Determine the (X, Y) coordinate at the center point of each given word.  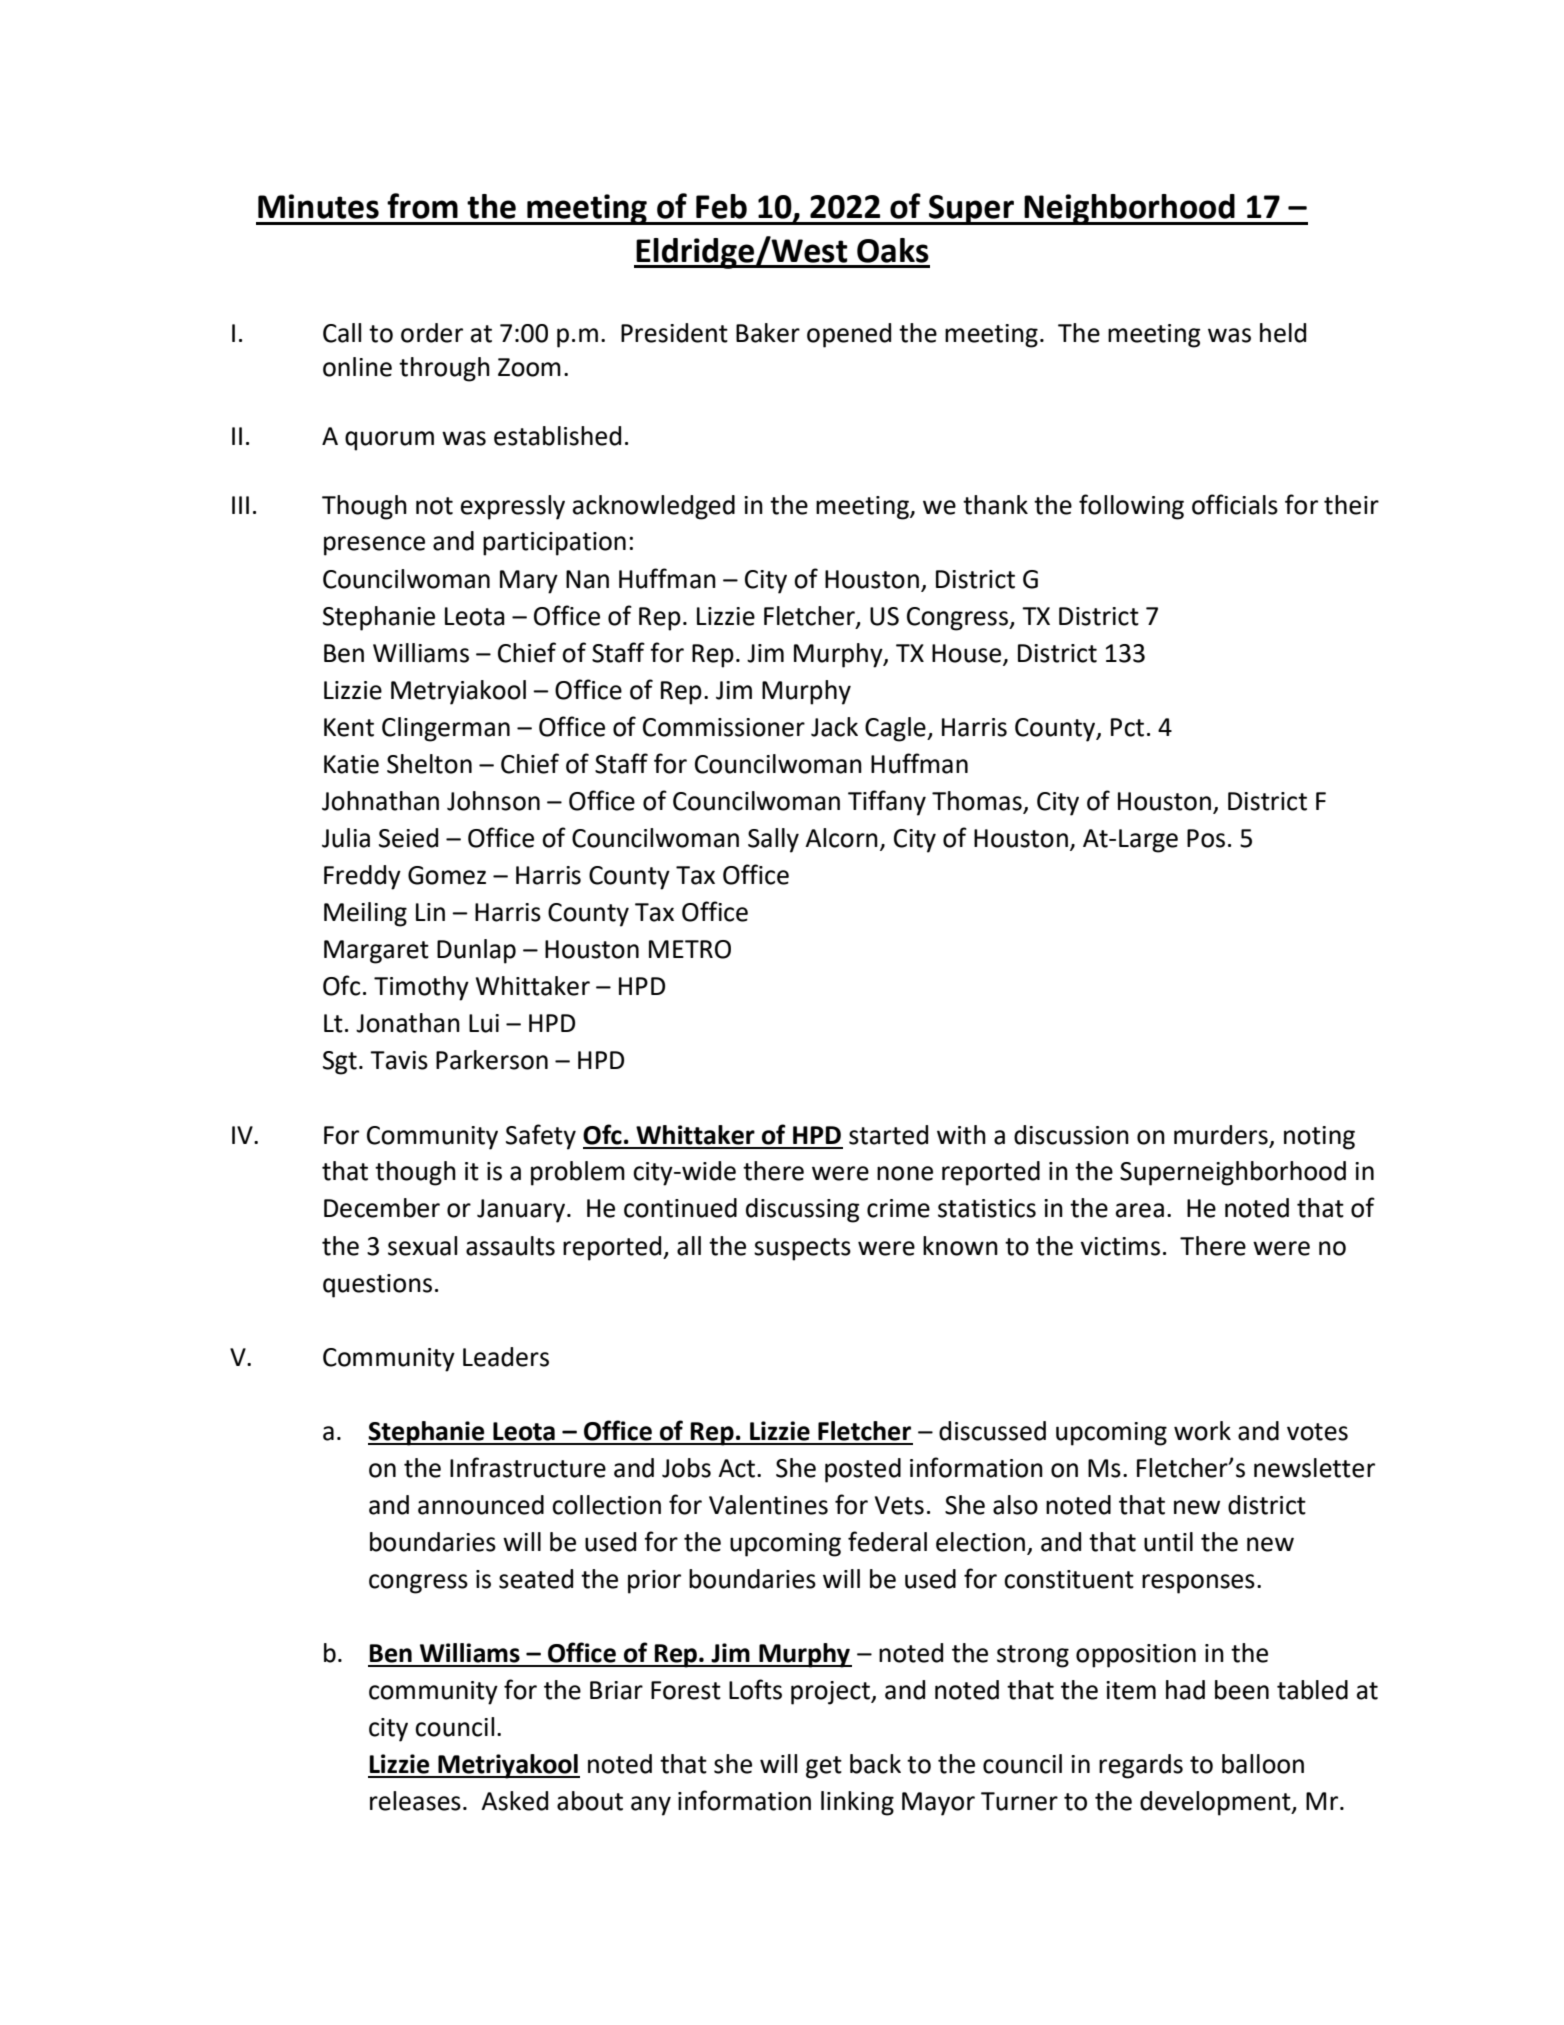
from (422, 206)
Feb (721, 206)
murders (1221, 1135)
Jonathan (408, 1023)
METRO (690, 949)
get (824, 1767)
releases (415, 1801)
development (1216, 1803)
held (1283, 333)
